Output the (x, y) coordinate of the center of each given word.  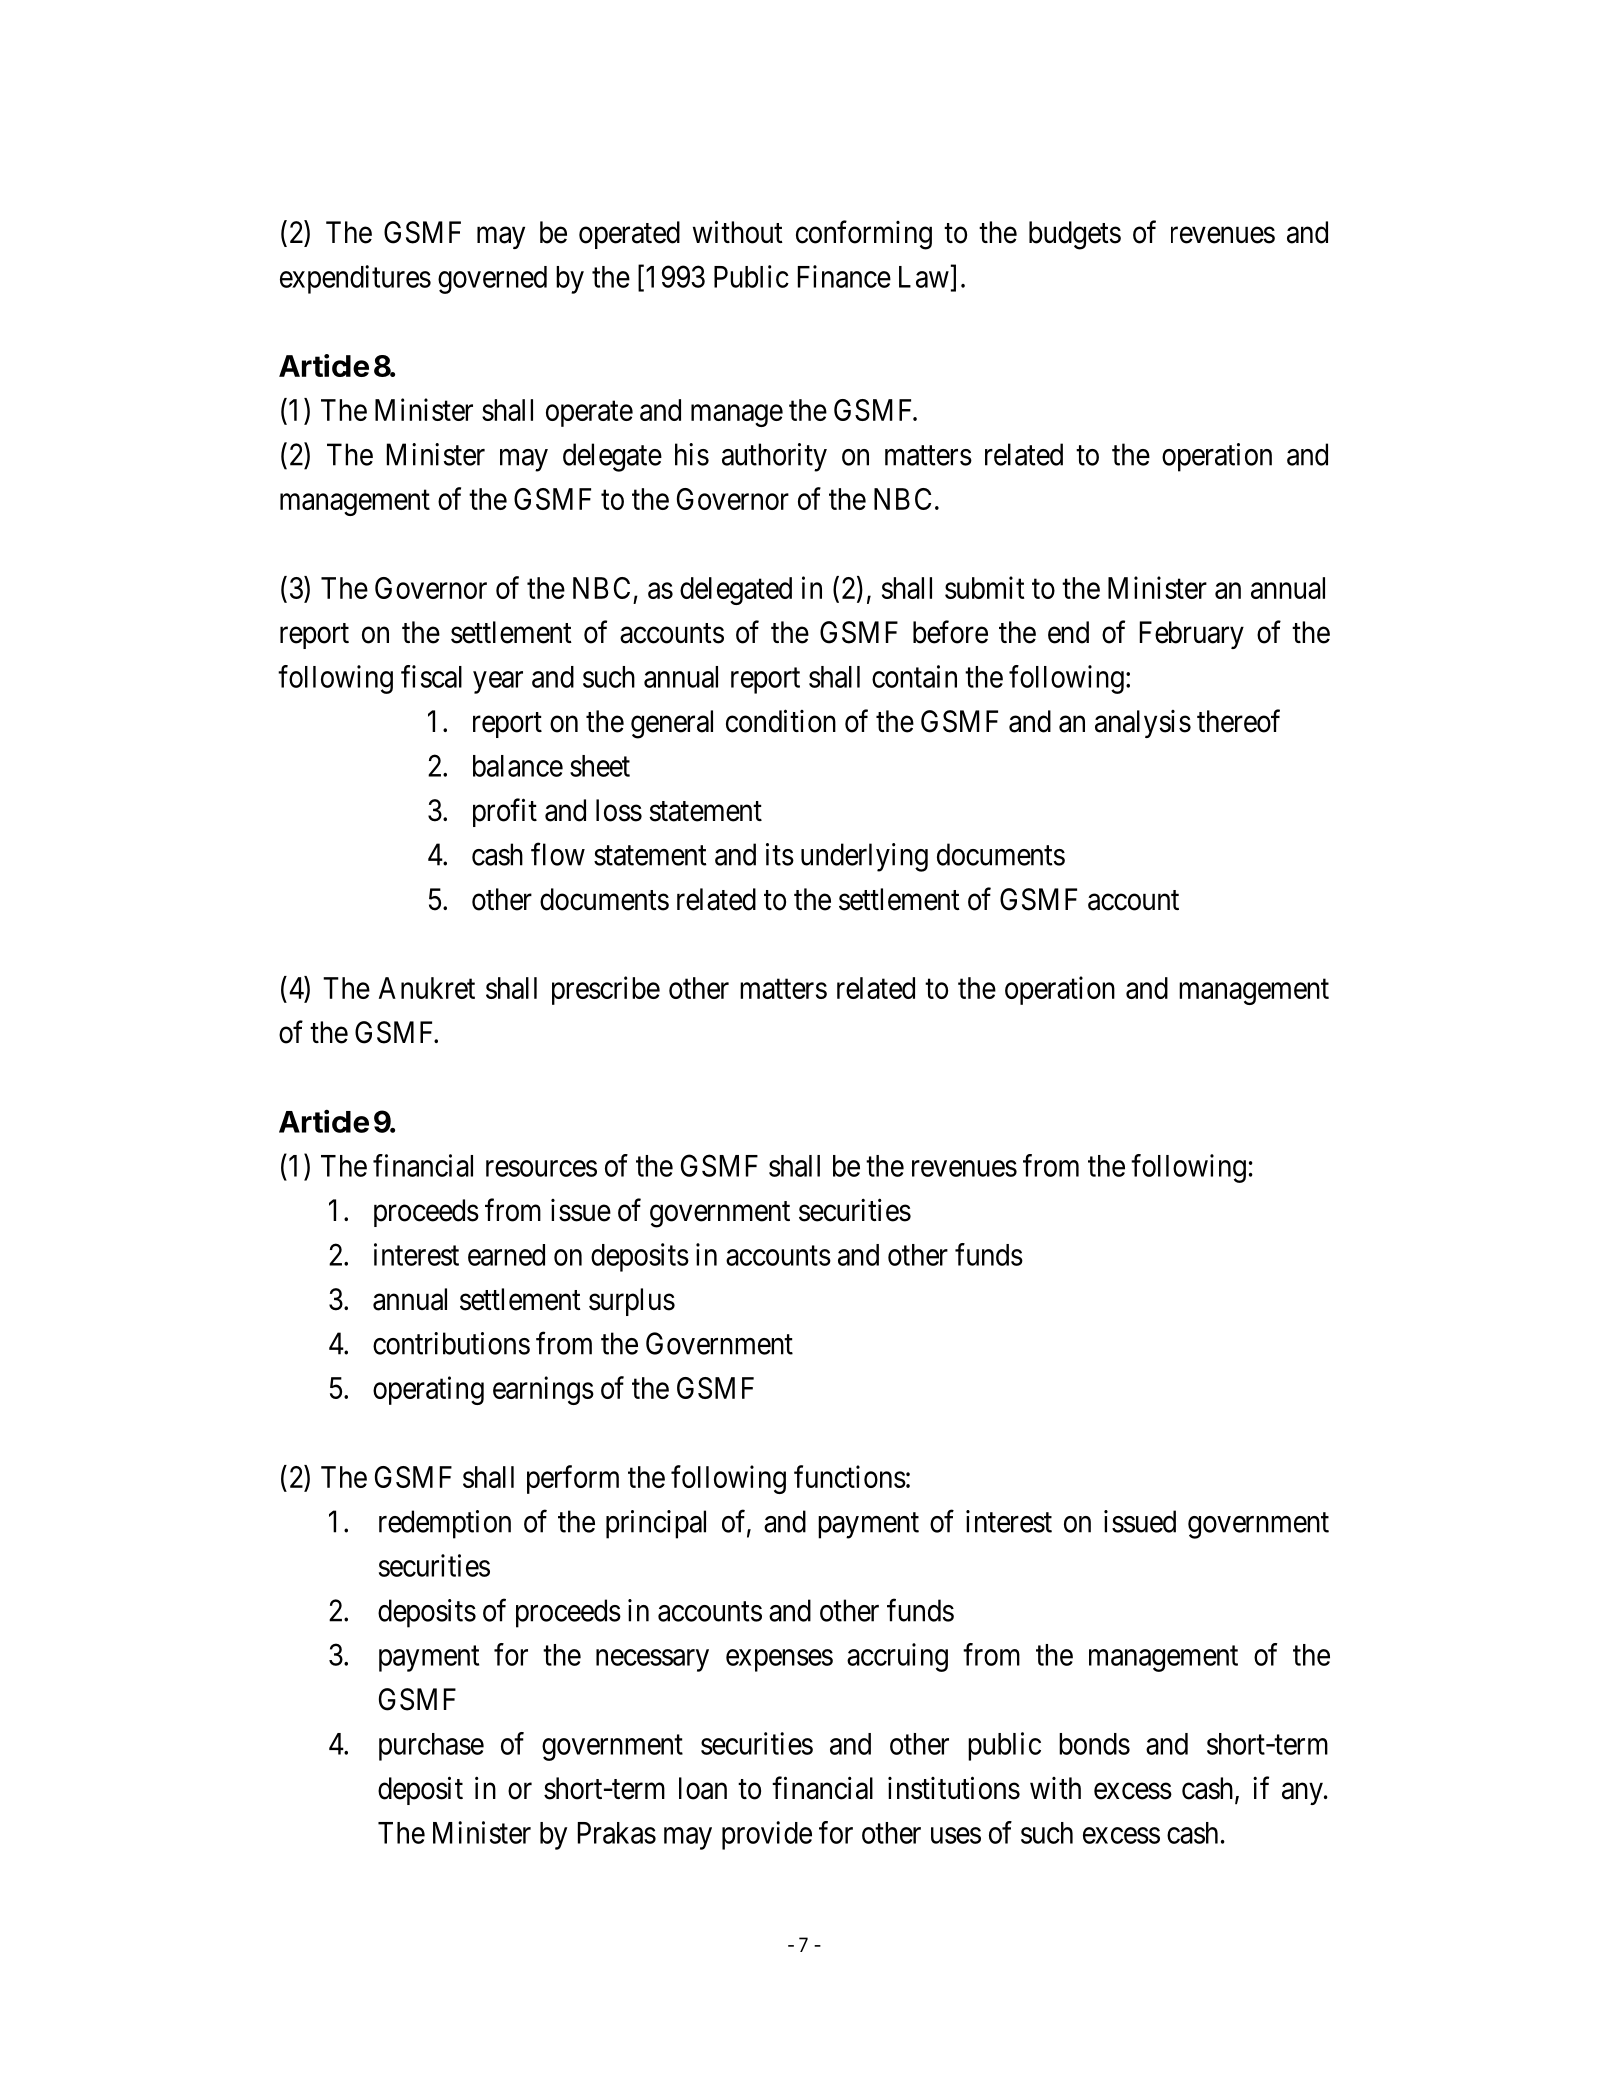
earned (506, 1255)
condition (781, 721)
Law (924, 277)
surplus (632, 1302)
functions (850, 1476)
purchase (431, 1747)
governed (492, 280)
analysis (1143, 724)
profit (505, 812)
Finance (844, 276)
